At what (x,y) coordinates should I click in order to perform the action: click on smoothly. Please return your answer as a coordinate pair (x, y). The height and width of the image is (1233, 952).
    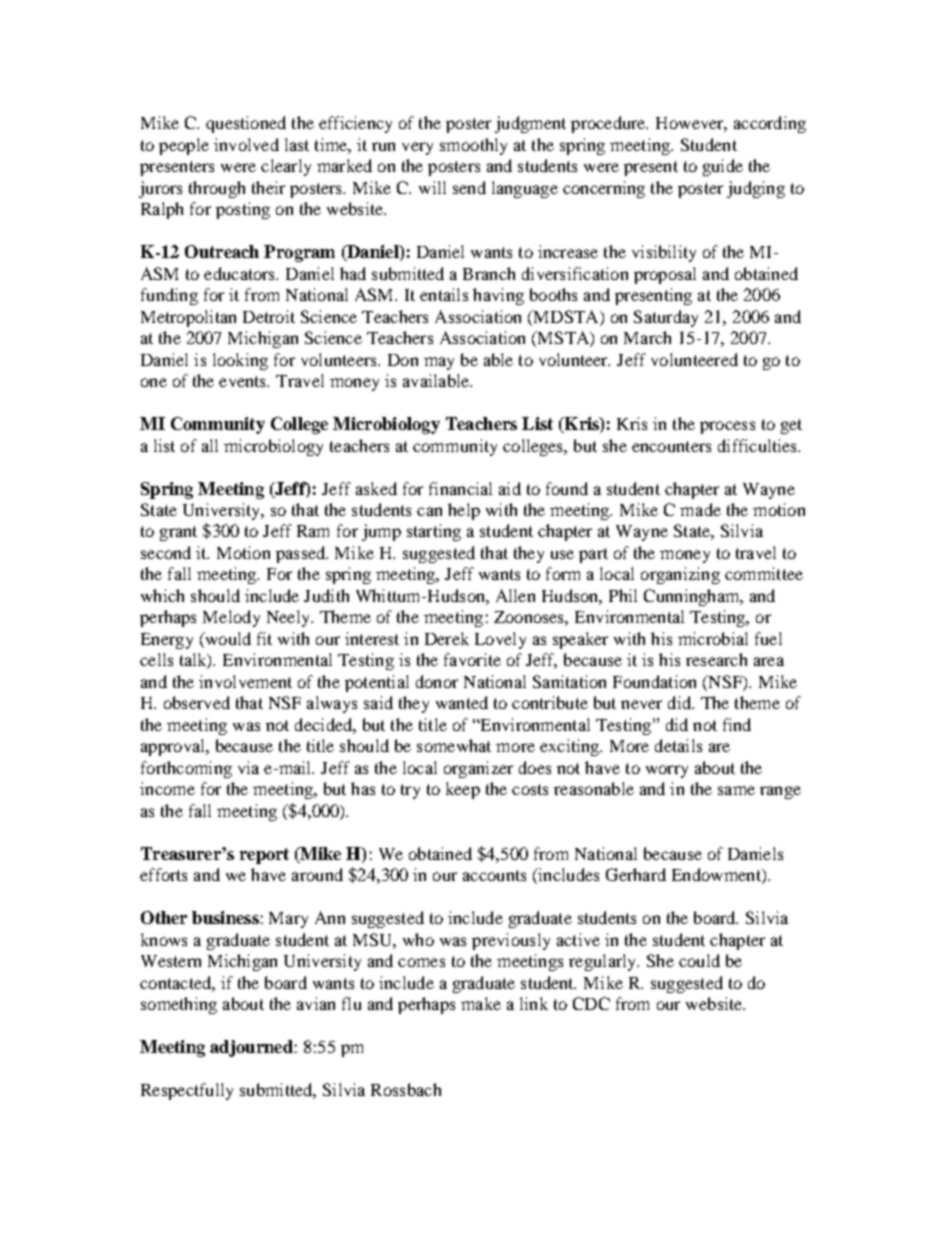
    Looking at the image, I should click on (473, 146).
